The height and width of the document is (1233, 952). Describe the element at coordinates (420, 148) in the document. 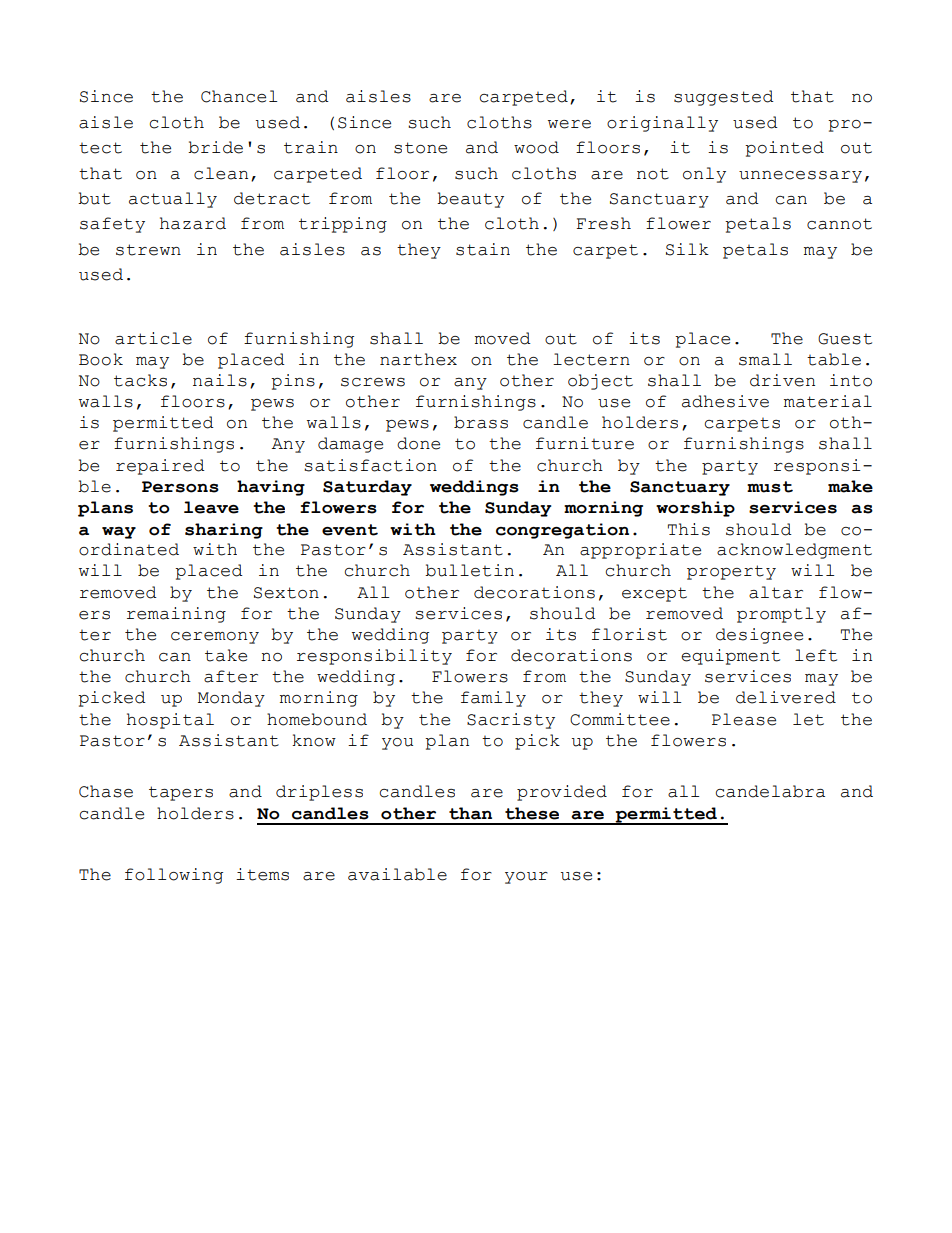

I see `stone` at that location.
